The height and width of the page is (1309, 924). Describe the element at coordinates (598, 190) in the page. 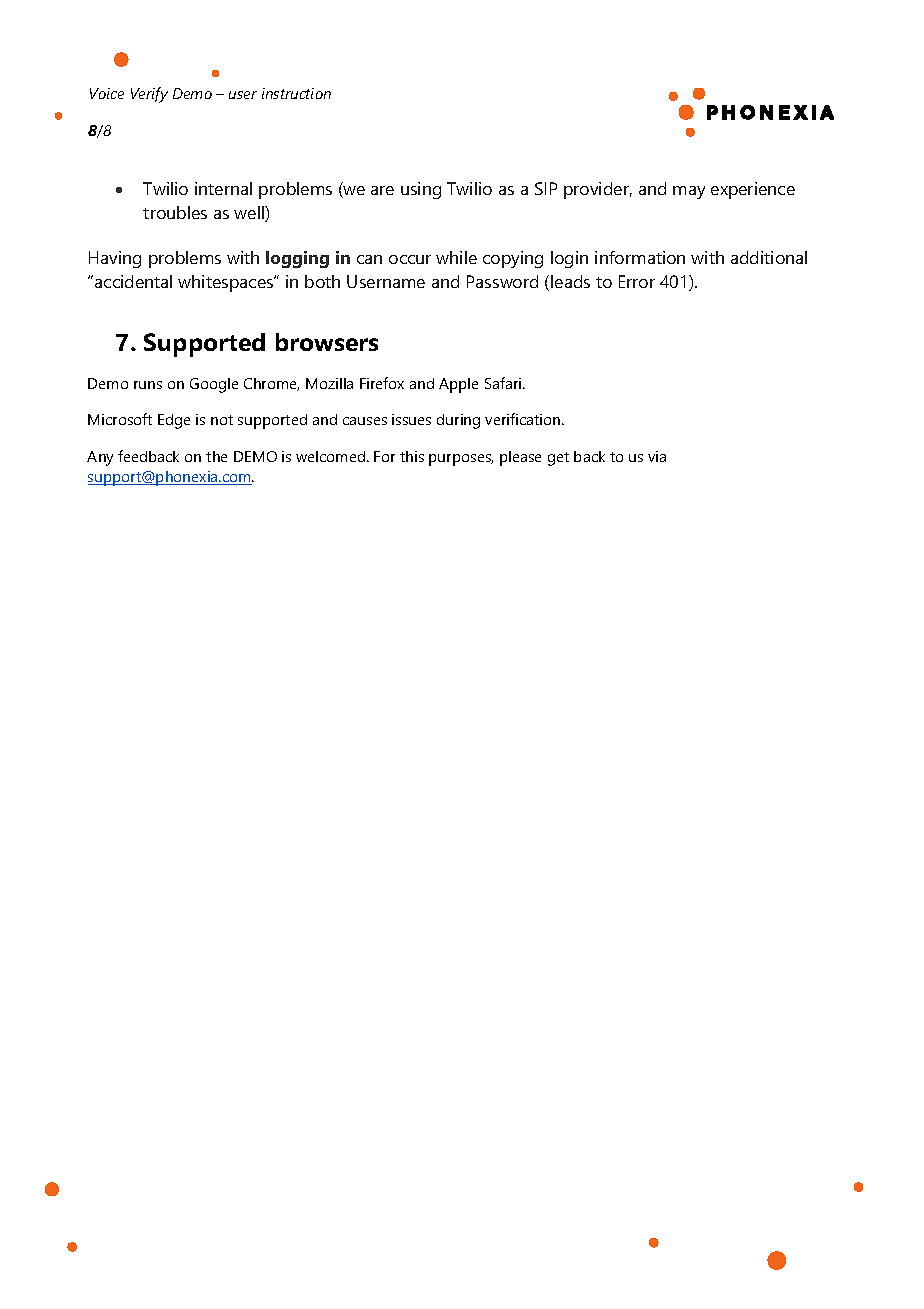

I see `provider` at that location.
